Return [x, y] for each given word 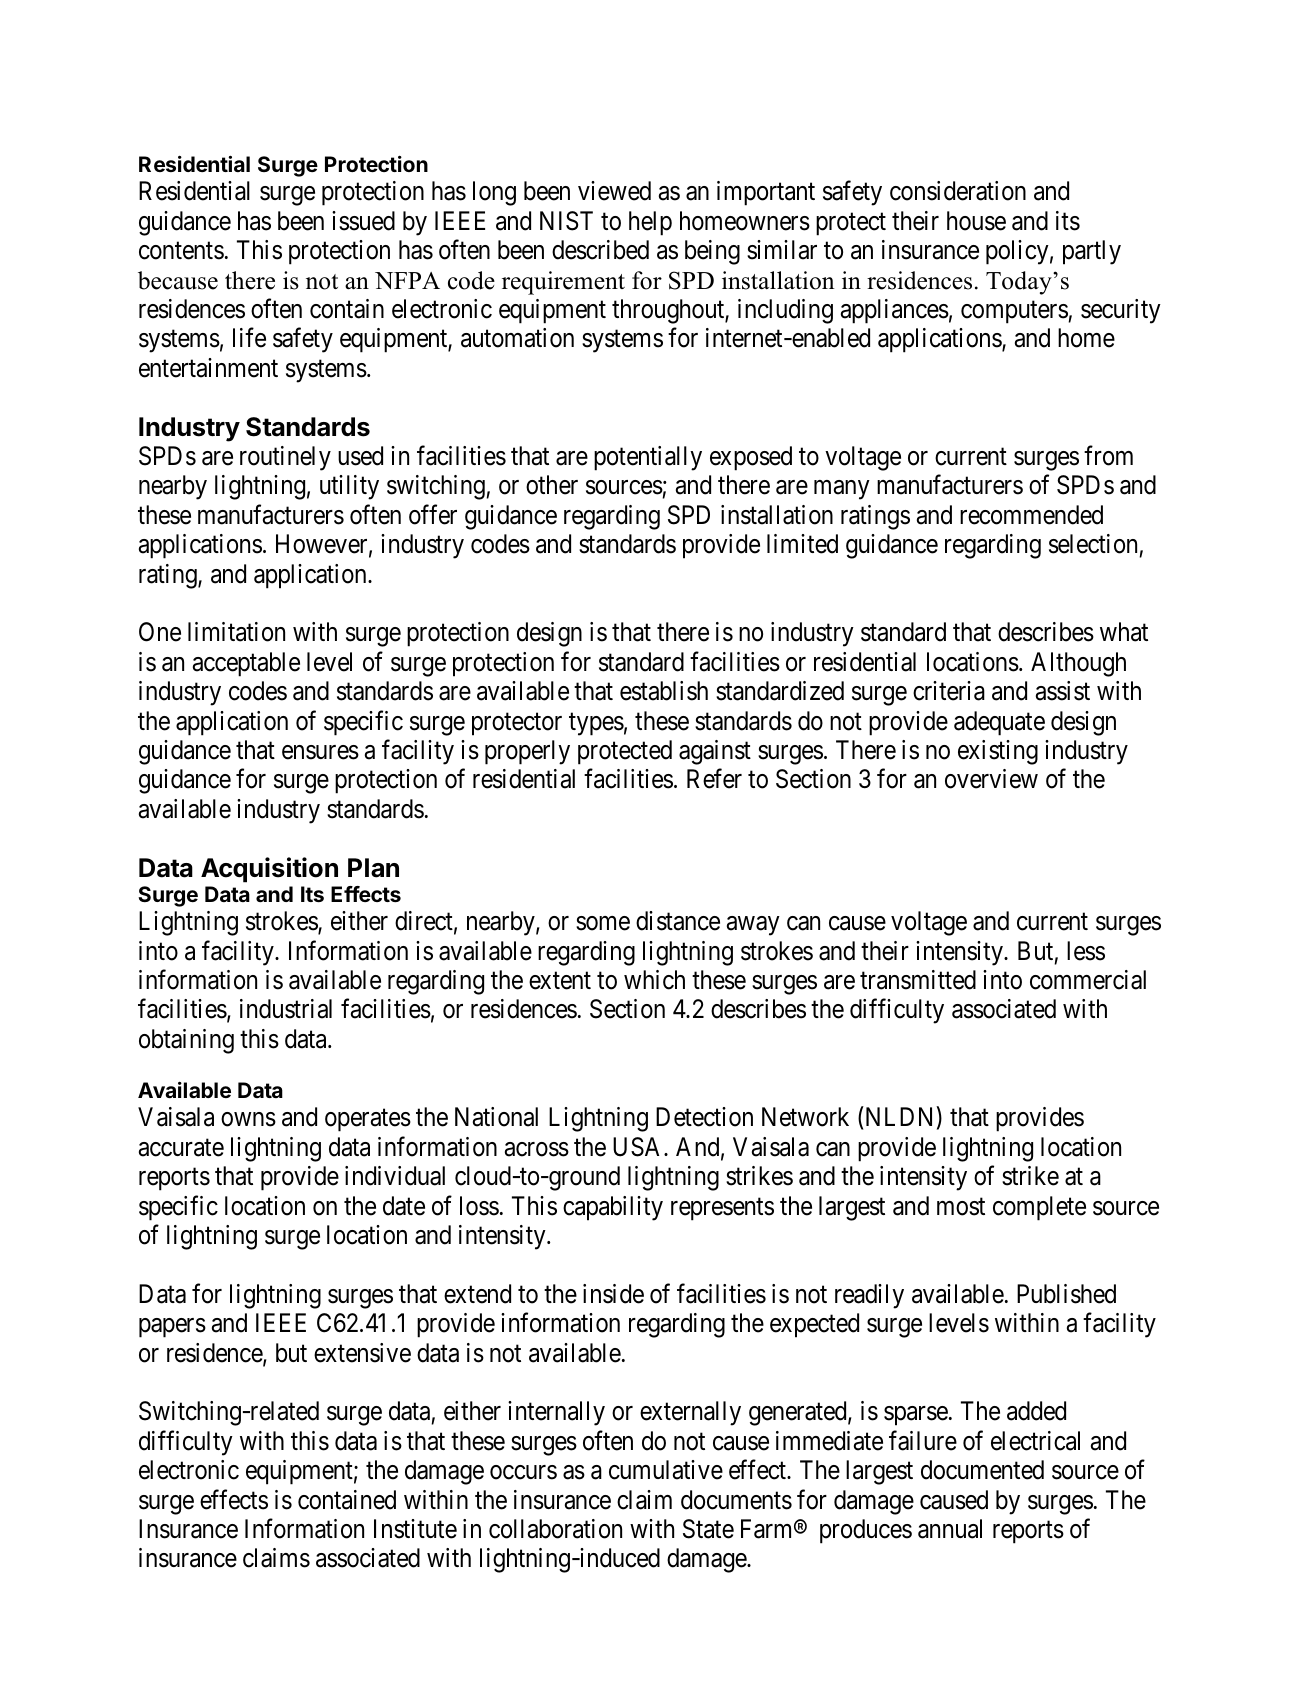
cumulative [666, 1470]
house [976, 221]
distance [678, 921]
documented [982, 1470]
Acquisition [269, 870]
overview [991, 779]
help [650, 223]
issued [363, 221]
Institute [415, 1529]
